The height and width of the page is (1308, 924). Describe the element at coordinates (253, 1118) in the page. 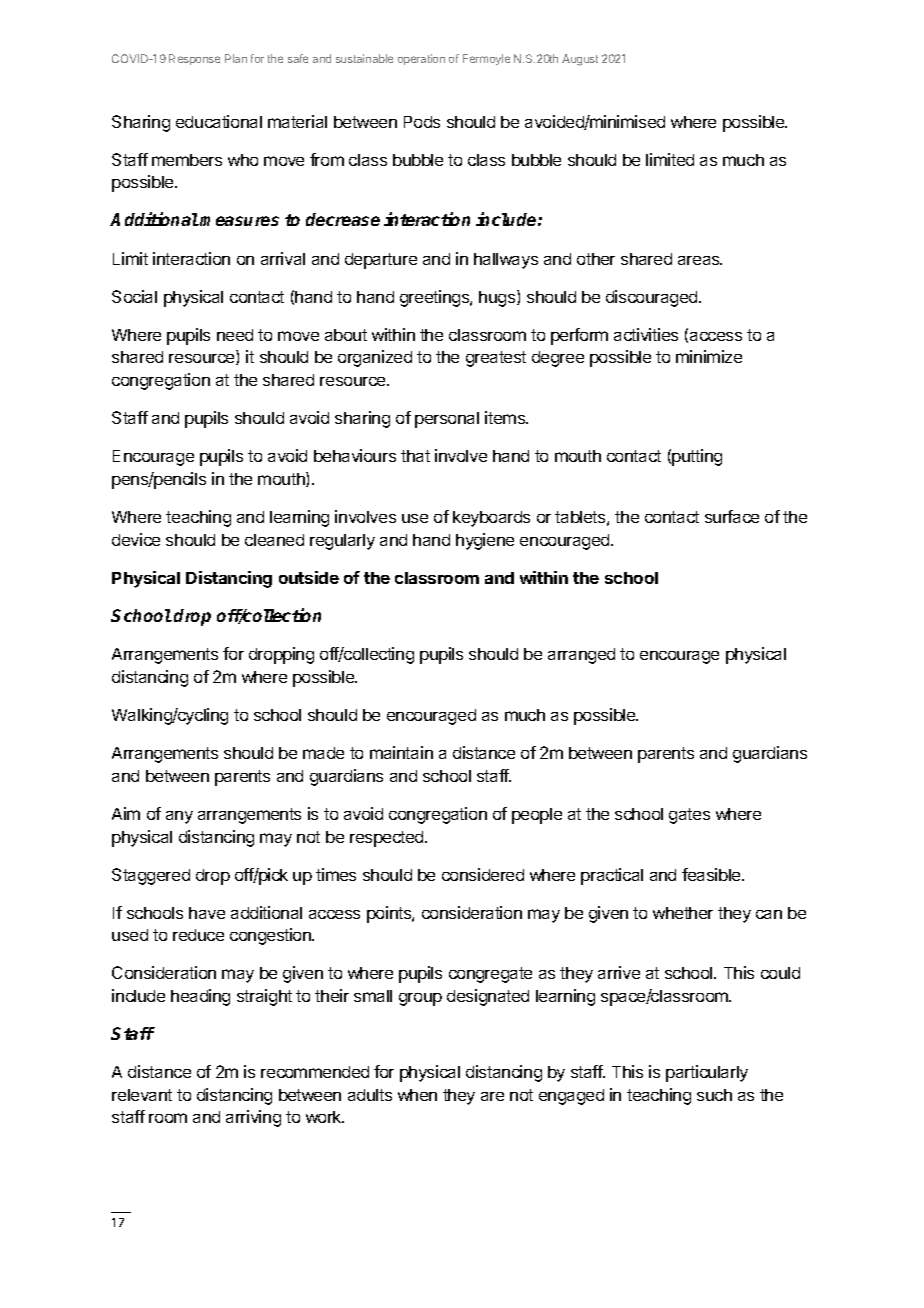

I see `arriving` at that location.
